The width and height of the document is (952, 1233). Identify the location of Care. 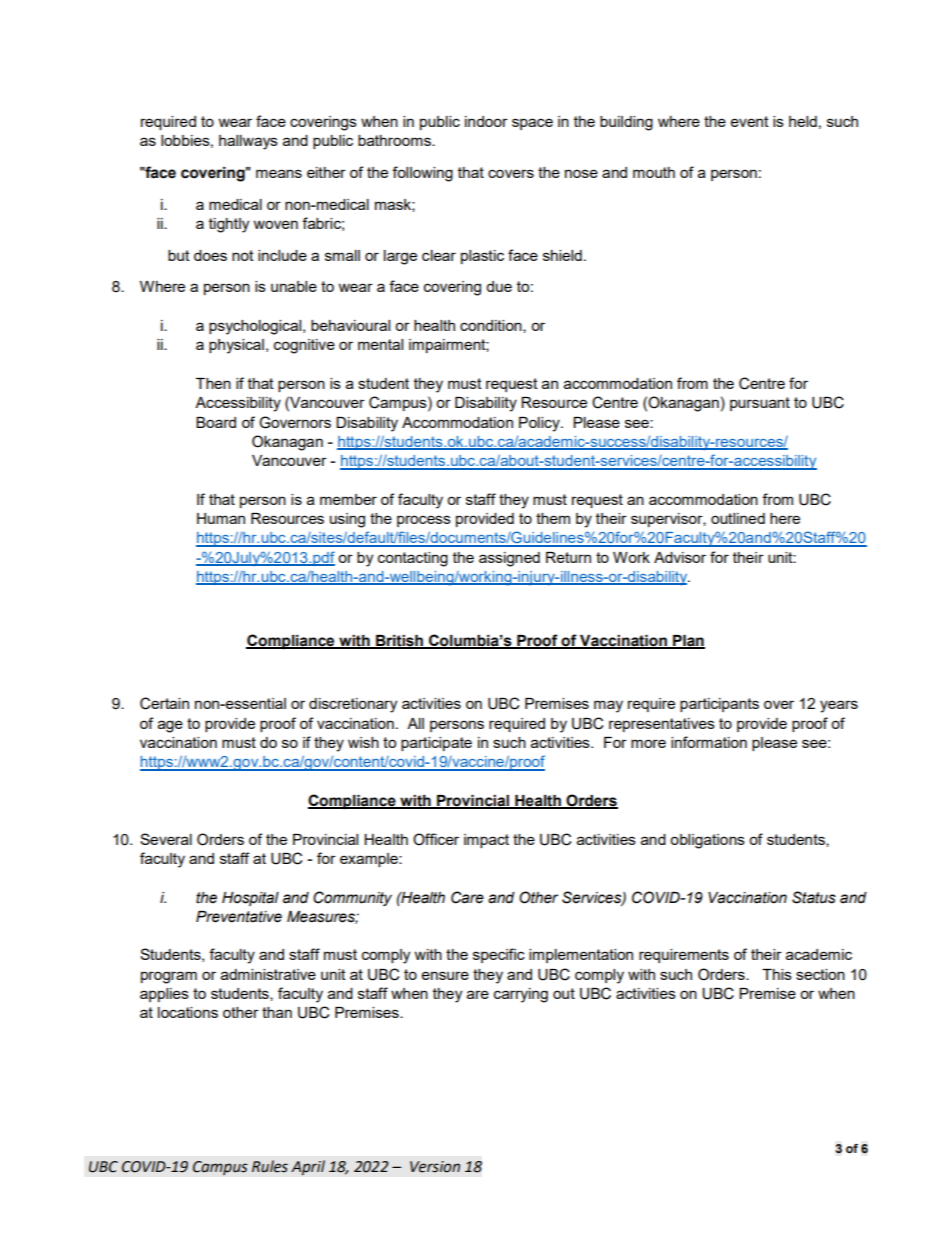
(467, 897).
